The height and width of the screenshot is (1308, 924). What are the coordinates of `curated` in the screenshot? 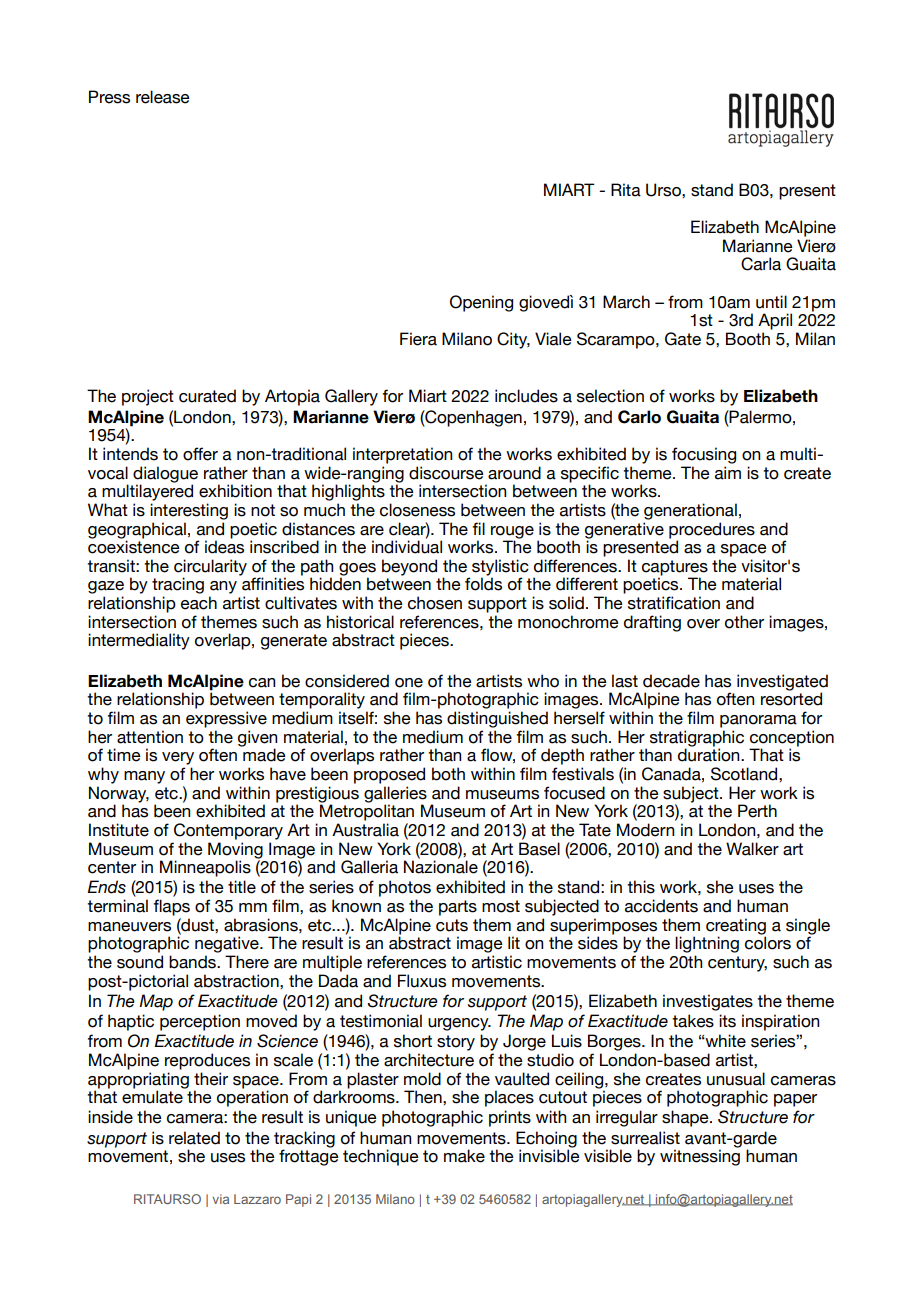 It's located at (207, 396).
